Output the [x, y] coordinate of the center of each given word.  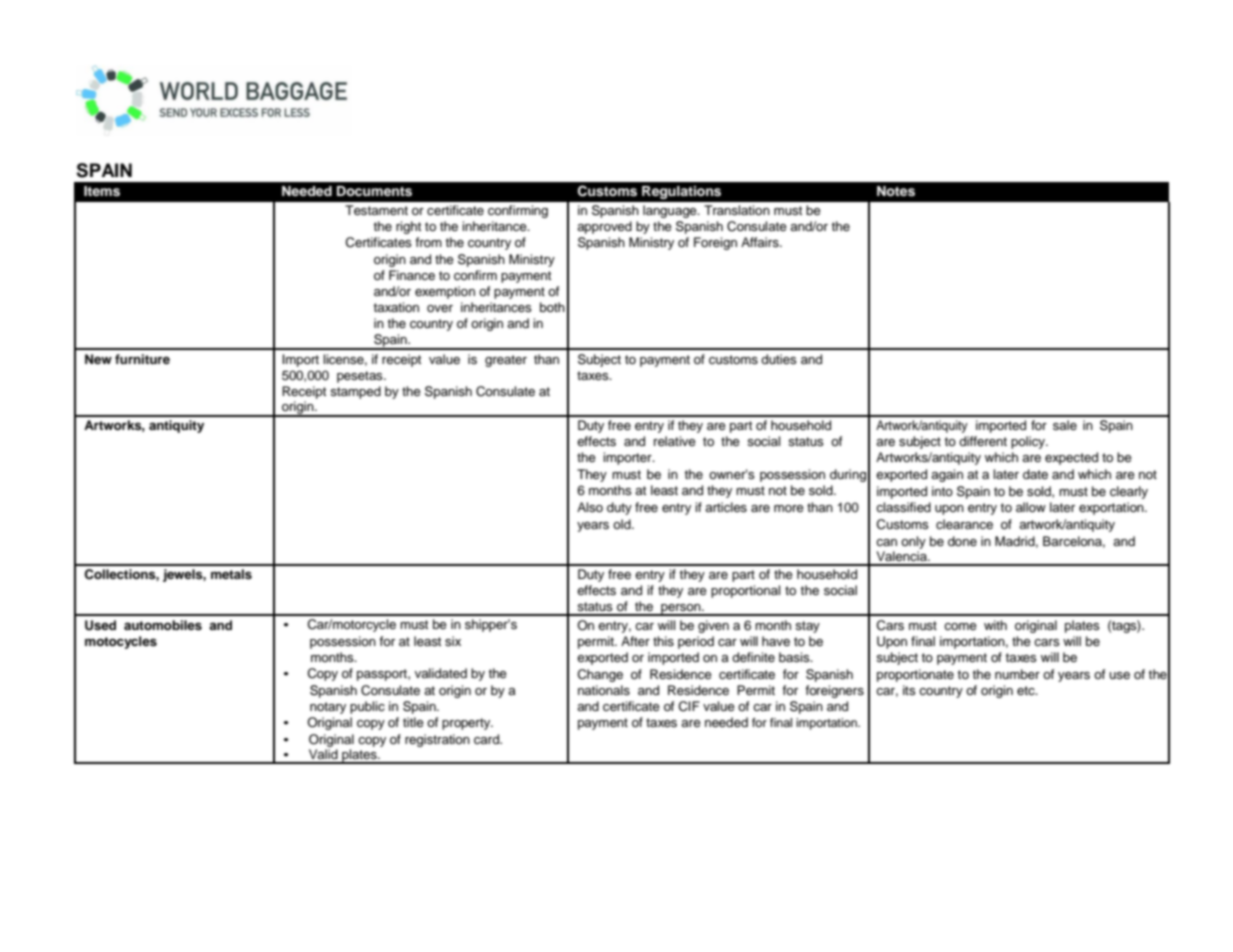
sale [1065, 425]
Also [590, 507]
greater [506, 361]
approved [604, 227]
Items [102, 191]
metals [231, 574]
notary [328, 708]
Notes [896, 191]
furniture [142, 359]
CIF [689, 706]
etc [1027, 691]
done [962, 541]
